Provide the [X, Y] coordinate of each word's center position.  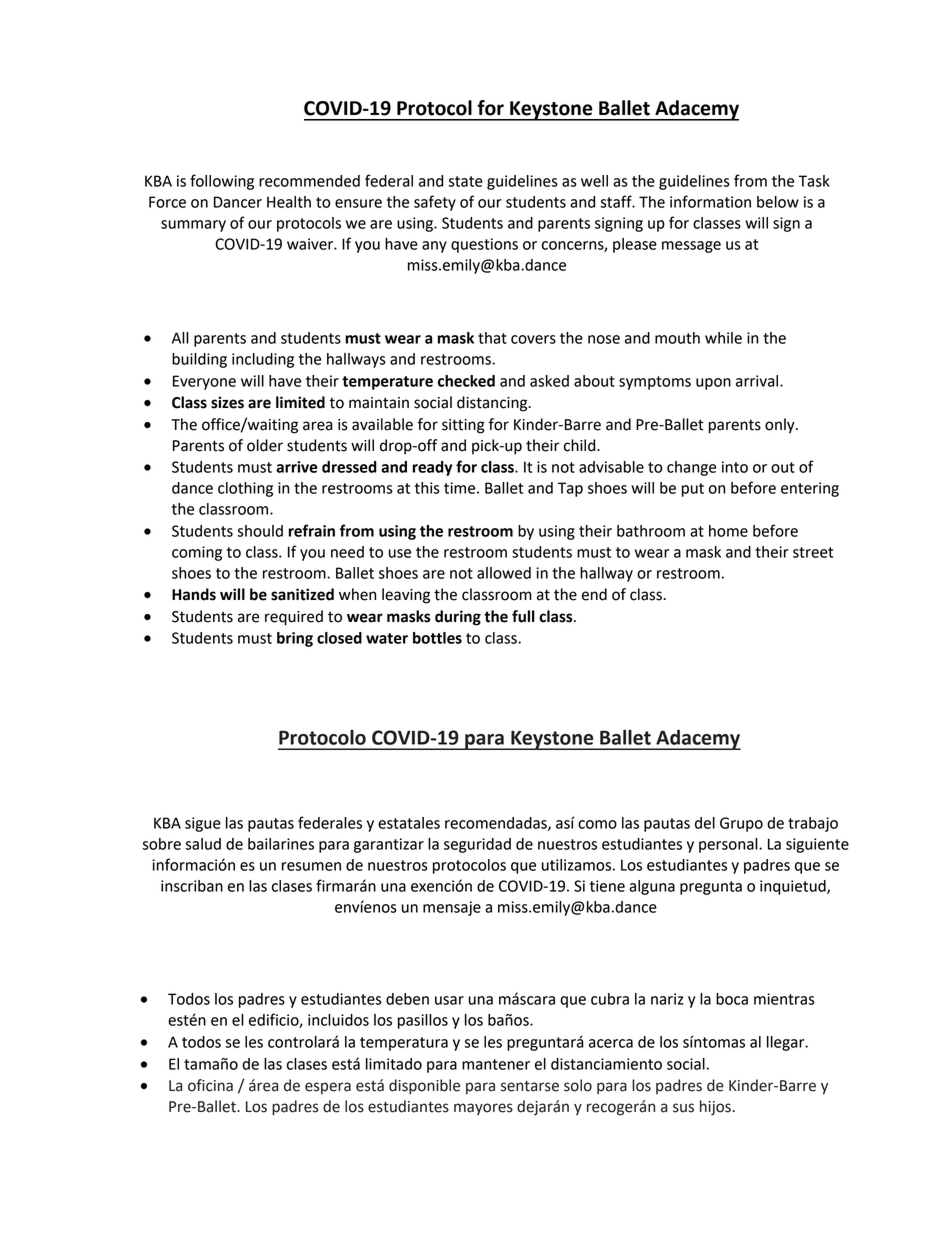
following [222, 182]
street [813, 552]
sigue [203, 824]
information [710, 201]
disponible [424, 1087]
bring [295, 639]
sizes [227, 402]
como [597, 824]
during [458, 618]
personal [729, 845]
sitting [463, 426]
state [465, 181]
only [781, 426]
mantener [496, 1064]
